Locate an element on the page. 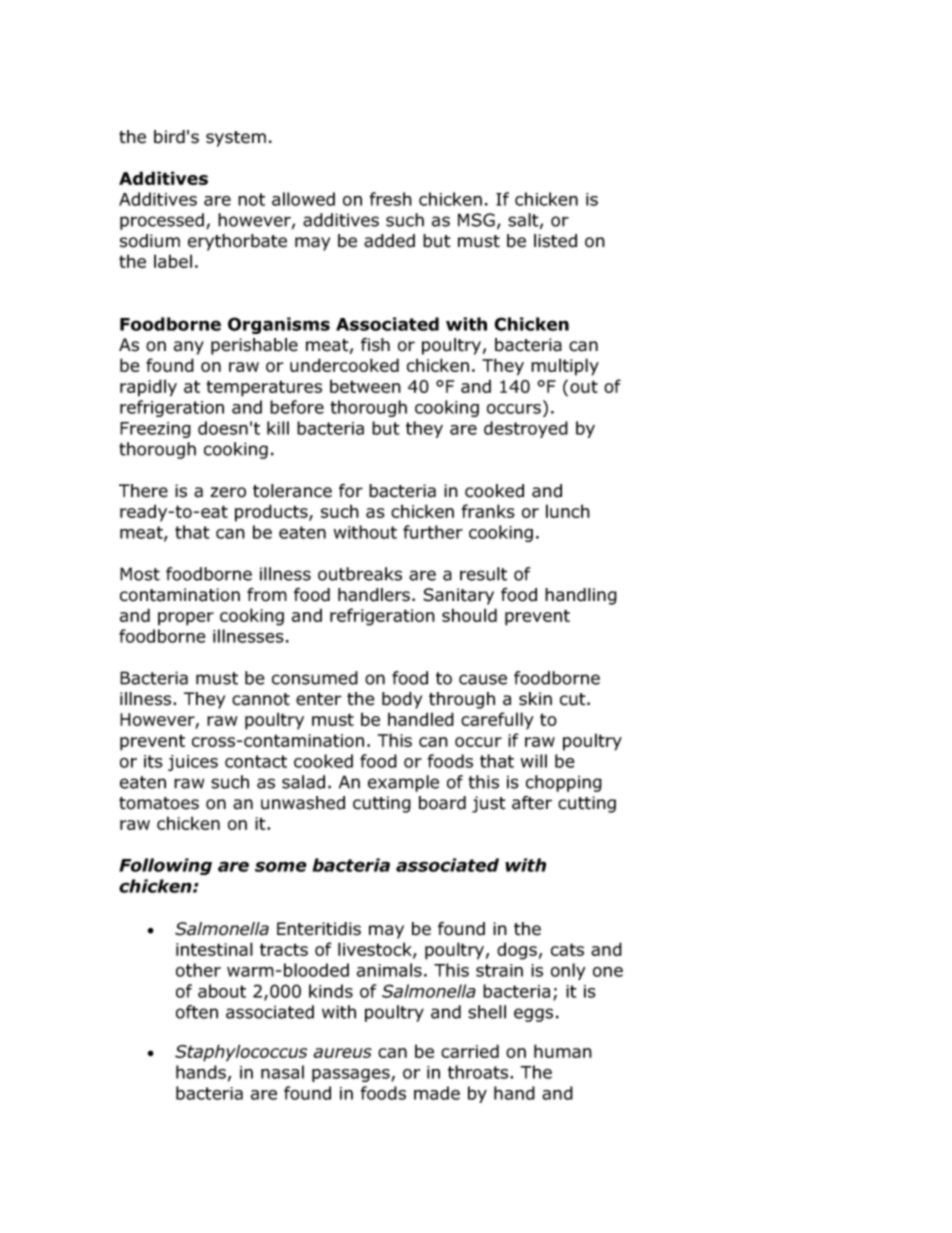  MSG is located at coordinates (476, 220).
